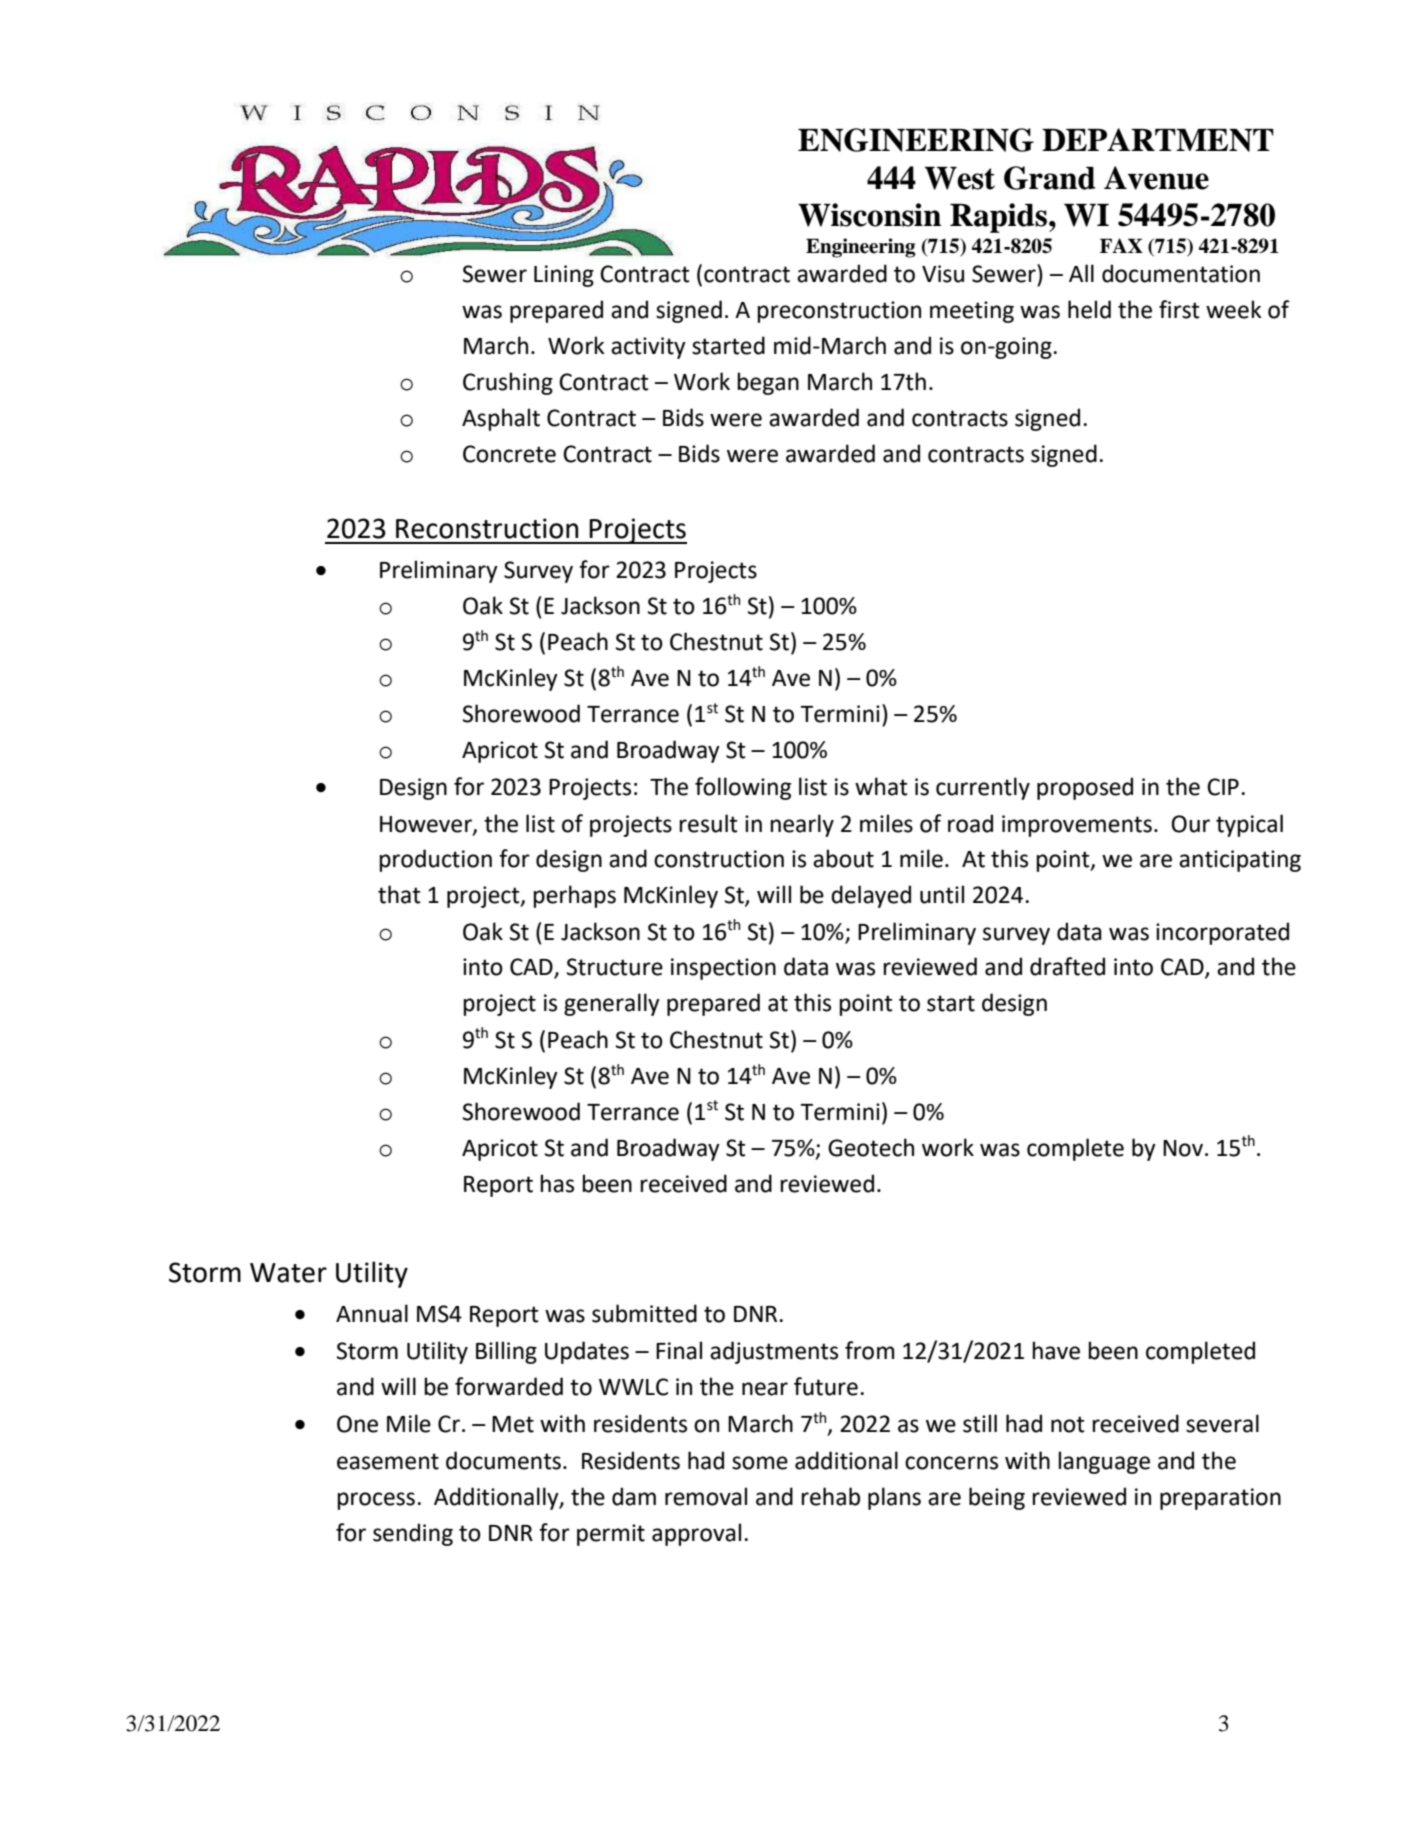 The height and width of the screenshot is (1847, 1428). Describe the element at coordinates (1156, 178) in the screenshot. I see `Avenue` at that location.
